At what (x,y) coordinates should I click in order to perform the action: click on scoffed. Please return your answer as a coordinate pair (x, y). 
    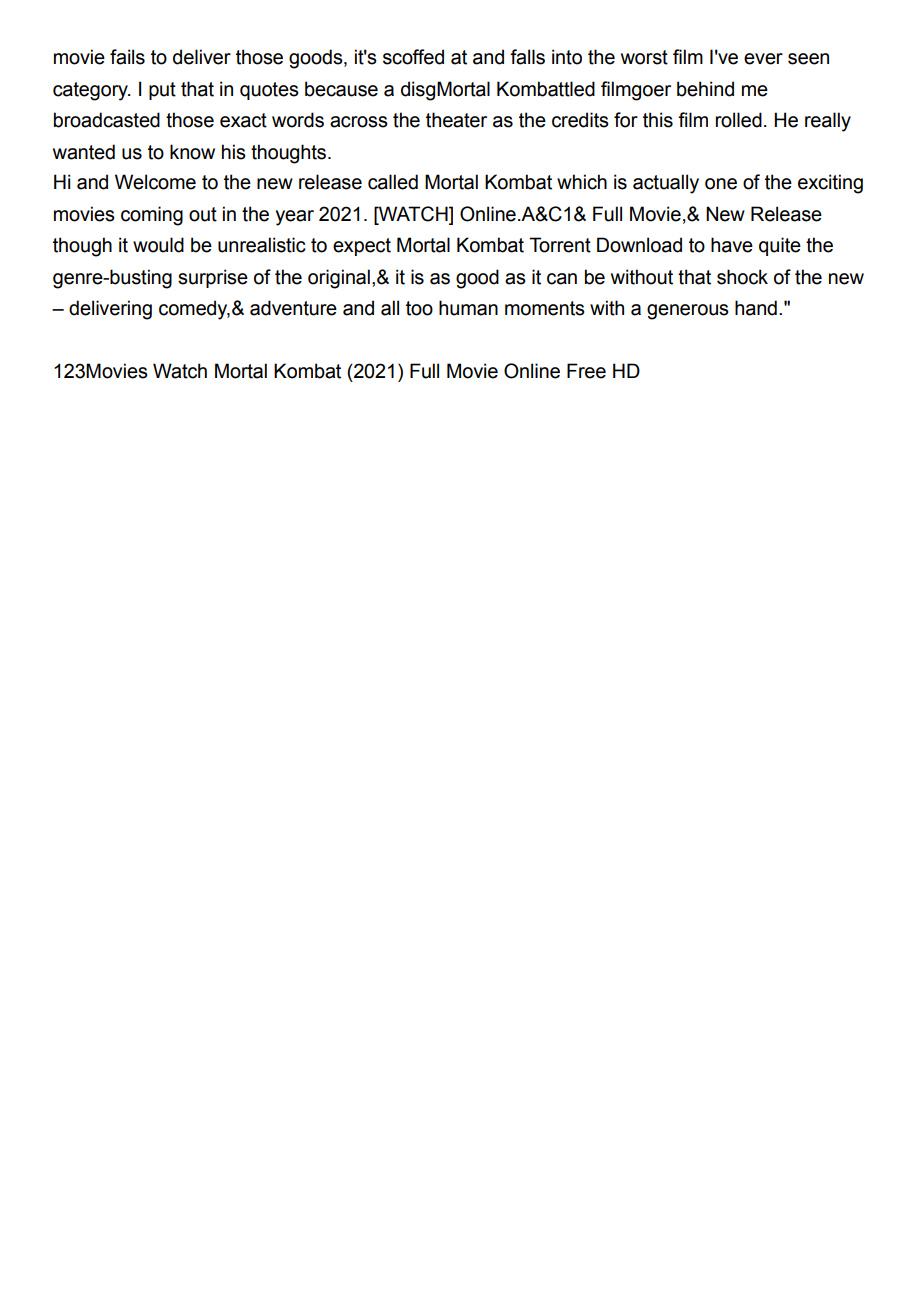
    Looking at the image, I should click on (413, 57).
